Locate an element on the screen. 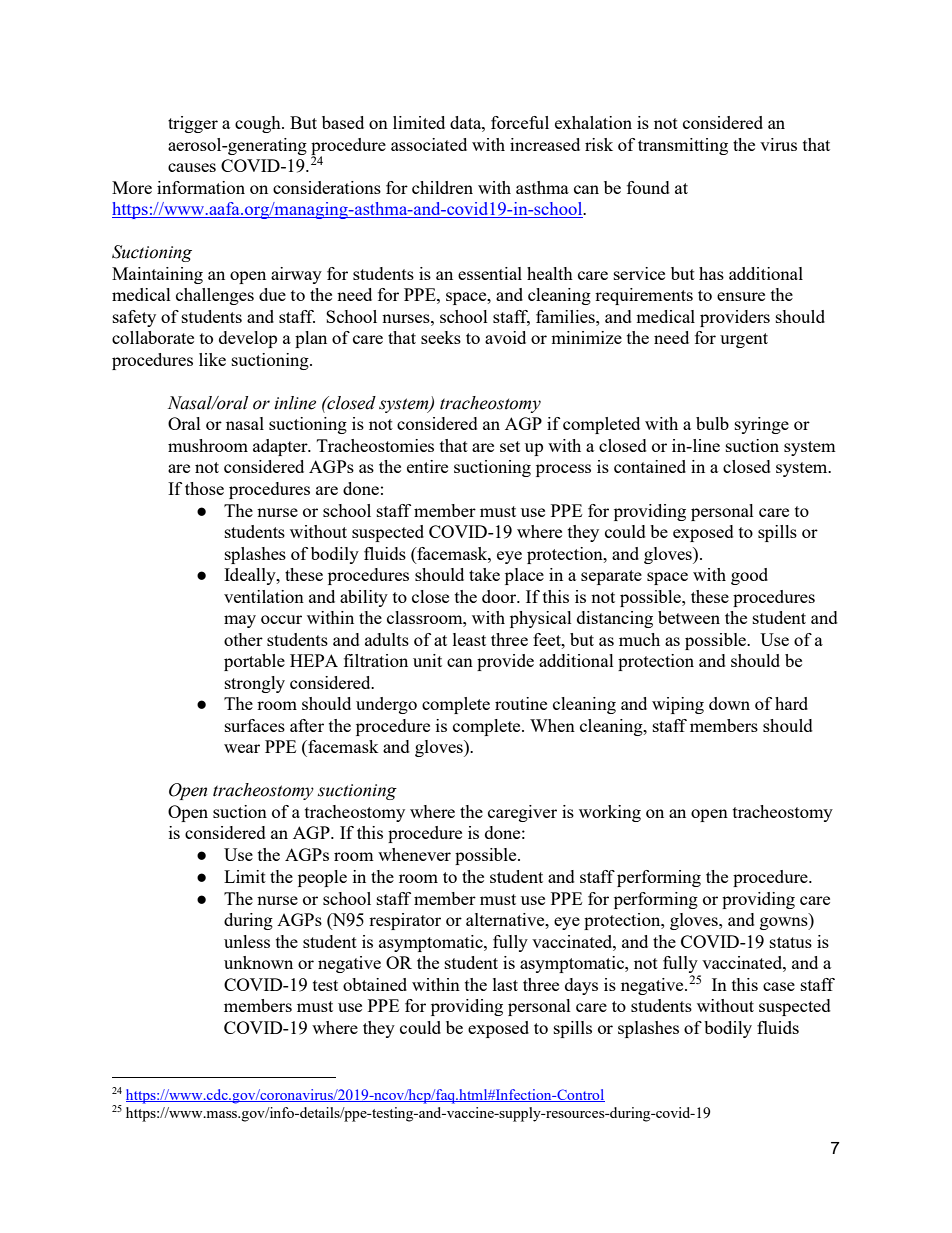 Image resolution: width=952 pixels, height=1233 pixels. unless is located at coordinates (247, 941).
